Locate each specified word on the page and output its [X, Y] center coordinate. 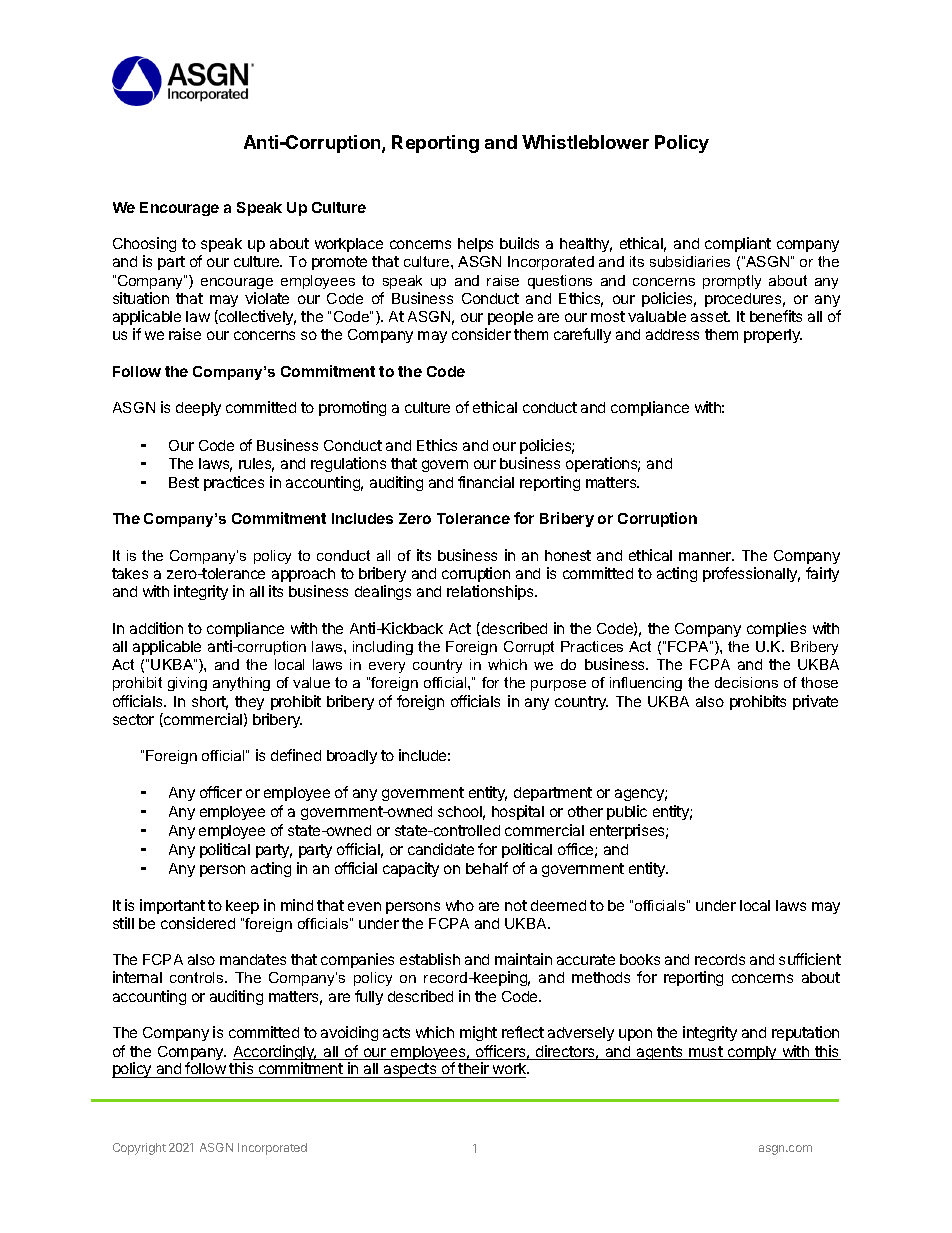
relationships [491, 592]
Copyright [139, 1149]
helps [475, 245]
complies [776, 629]
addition [156, 628]
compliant [738, 244]
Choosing [144, 246]
